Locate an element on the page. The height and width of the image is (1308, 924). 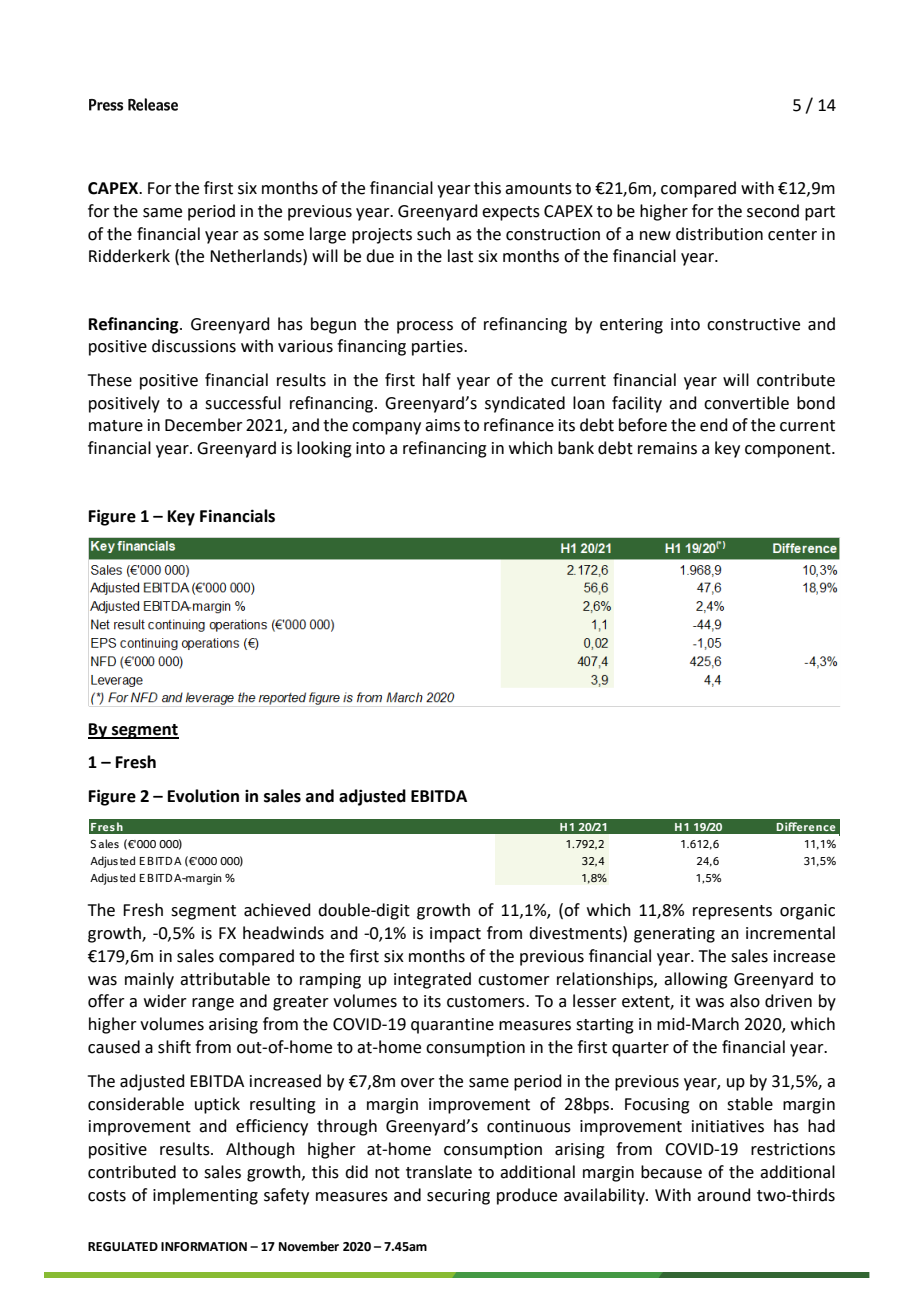
distribution is located at coordinates (719, 234).
